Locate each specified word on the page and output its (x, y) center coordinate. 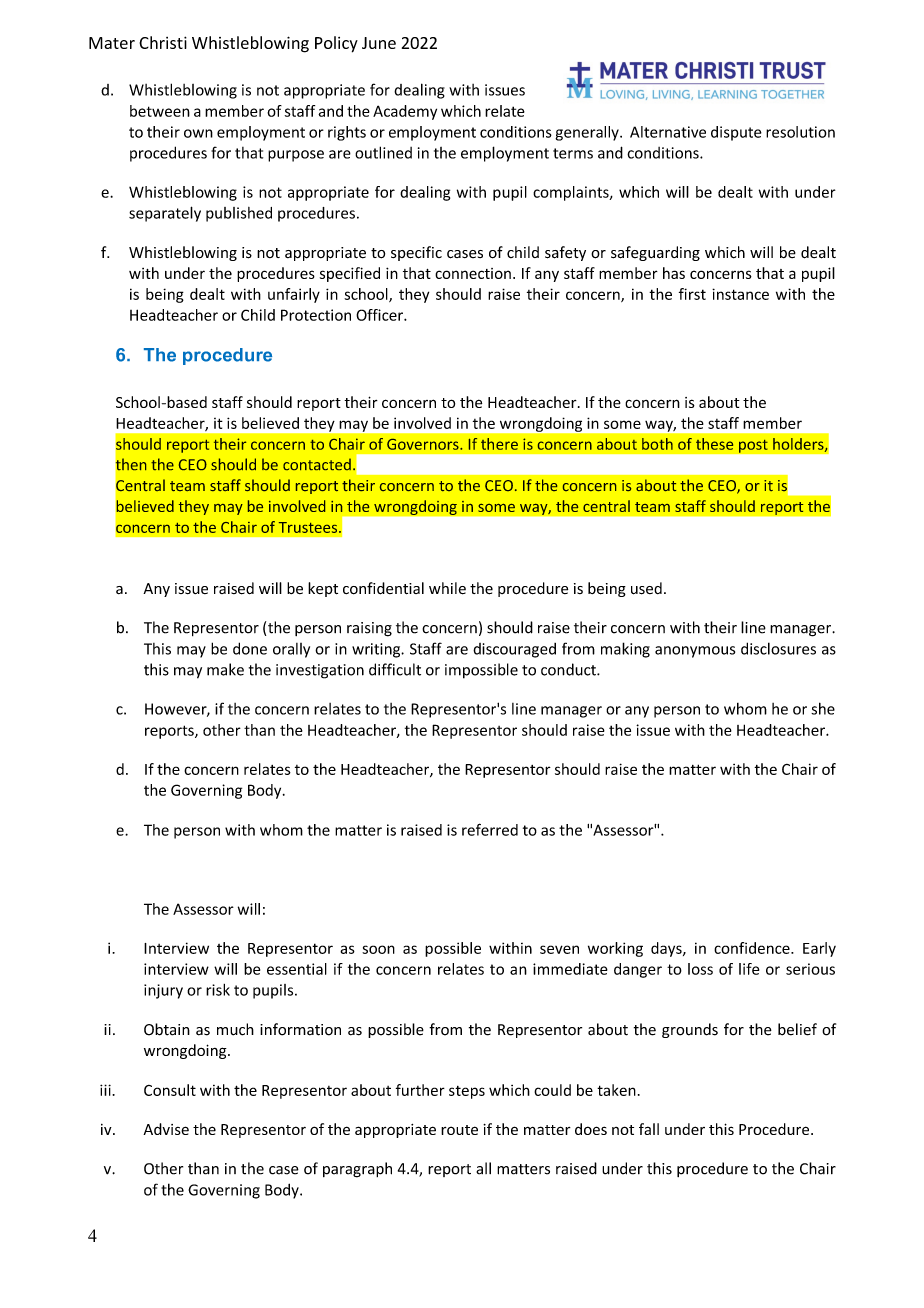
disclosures (778, 648)
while (447, 588)
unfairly (294, 295)
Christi (163, 42)
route (459, 1130)
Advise (166, 1129)
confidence (753, 948)
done (250, 648)
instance (740, 294)
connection (473, 273)
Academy (405, 112)
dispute (736, 133)
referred (490, 829)
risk (218, 990)
